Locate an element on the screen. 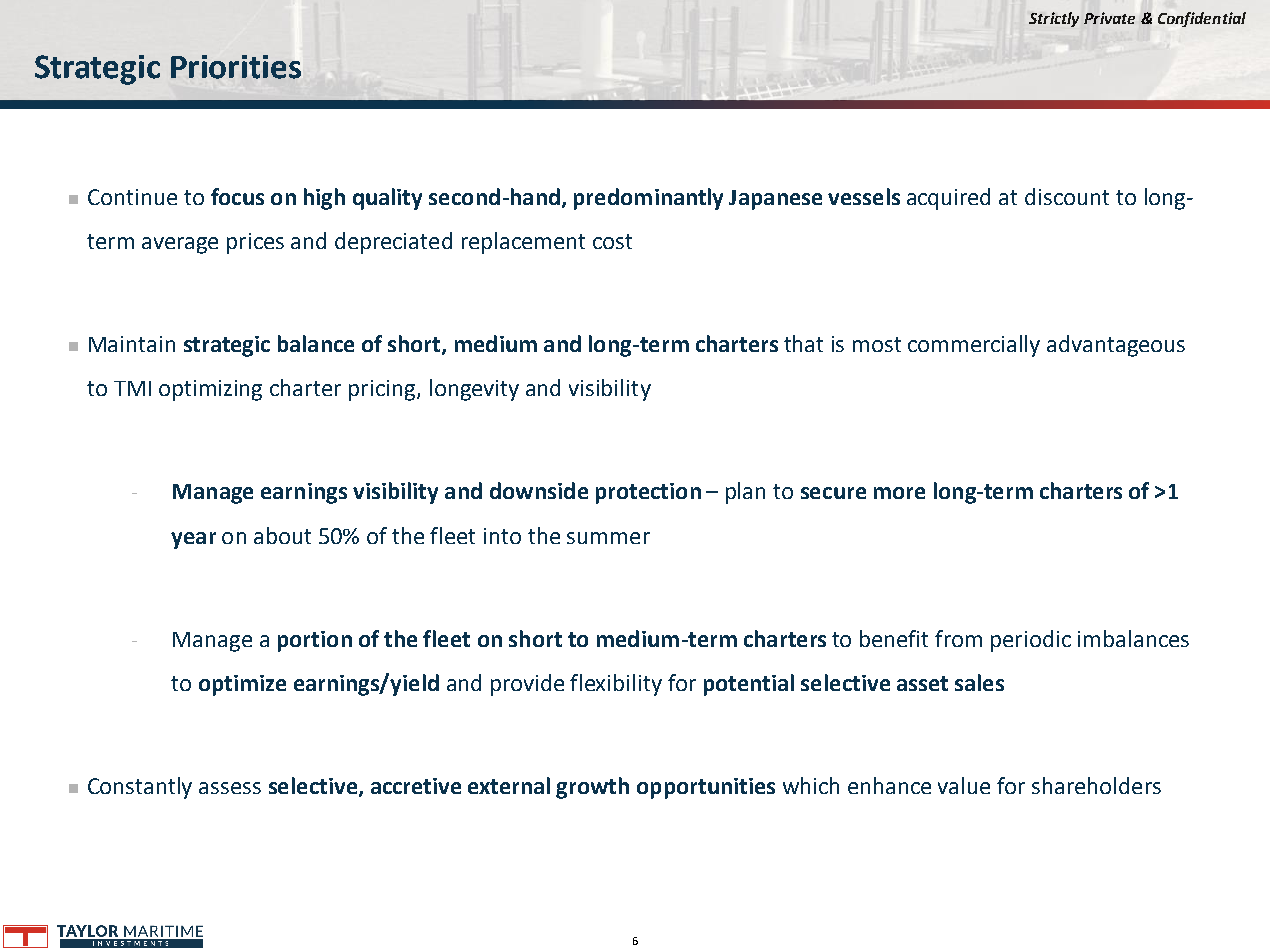  Private is located at coordinates (1109, 18).
